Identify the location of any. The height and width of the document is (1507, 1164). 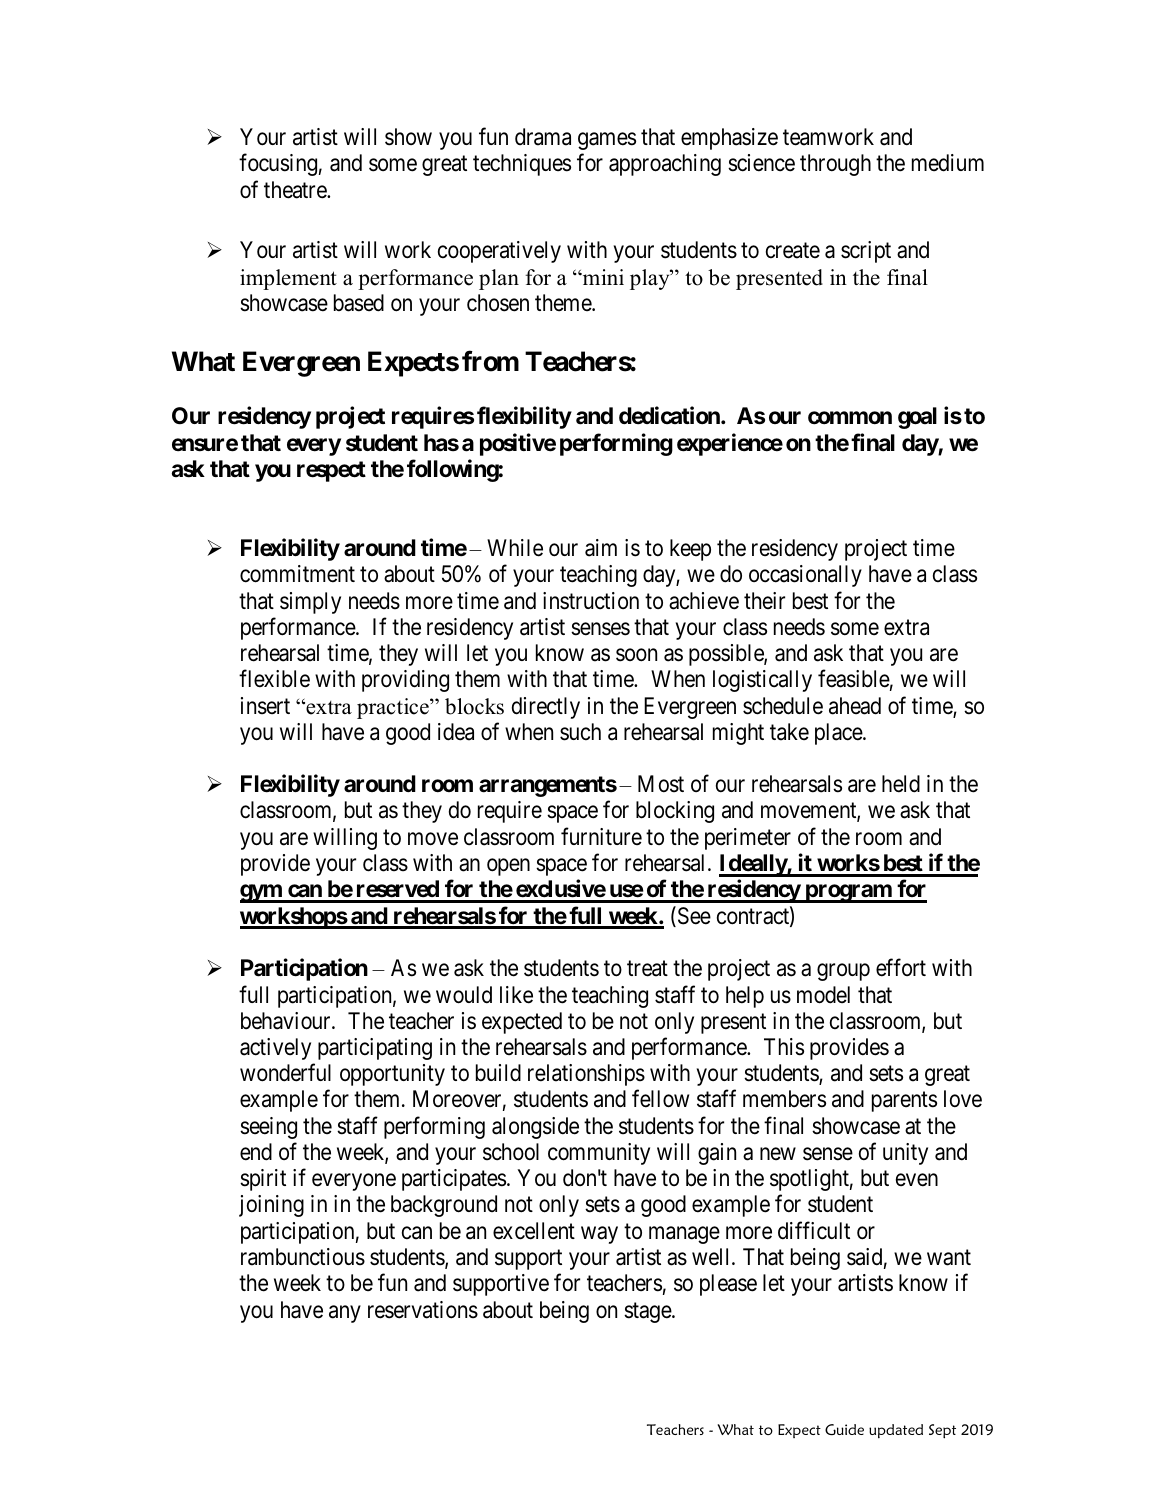
(345, 1314).
